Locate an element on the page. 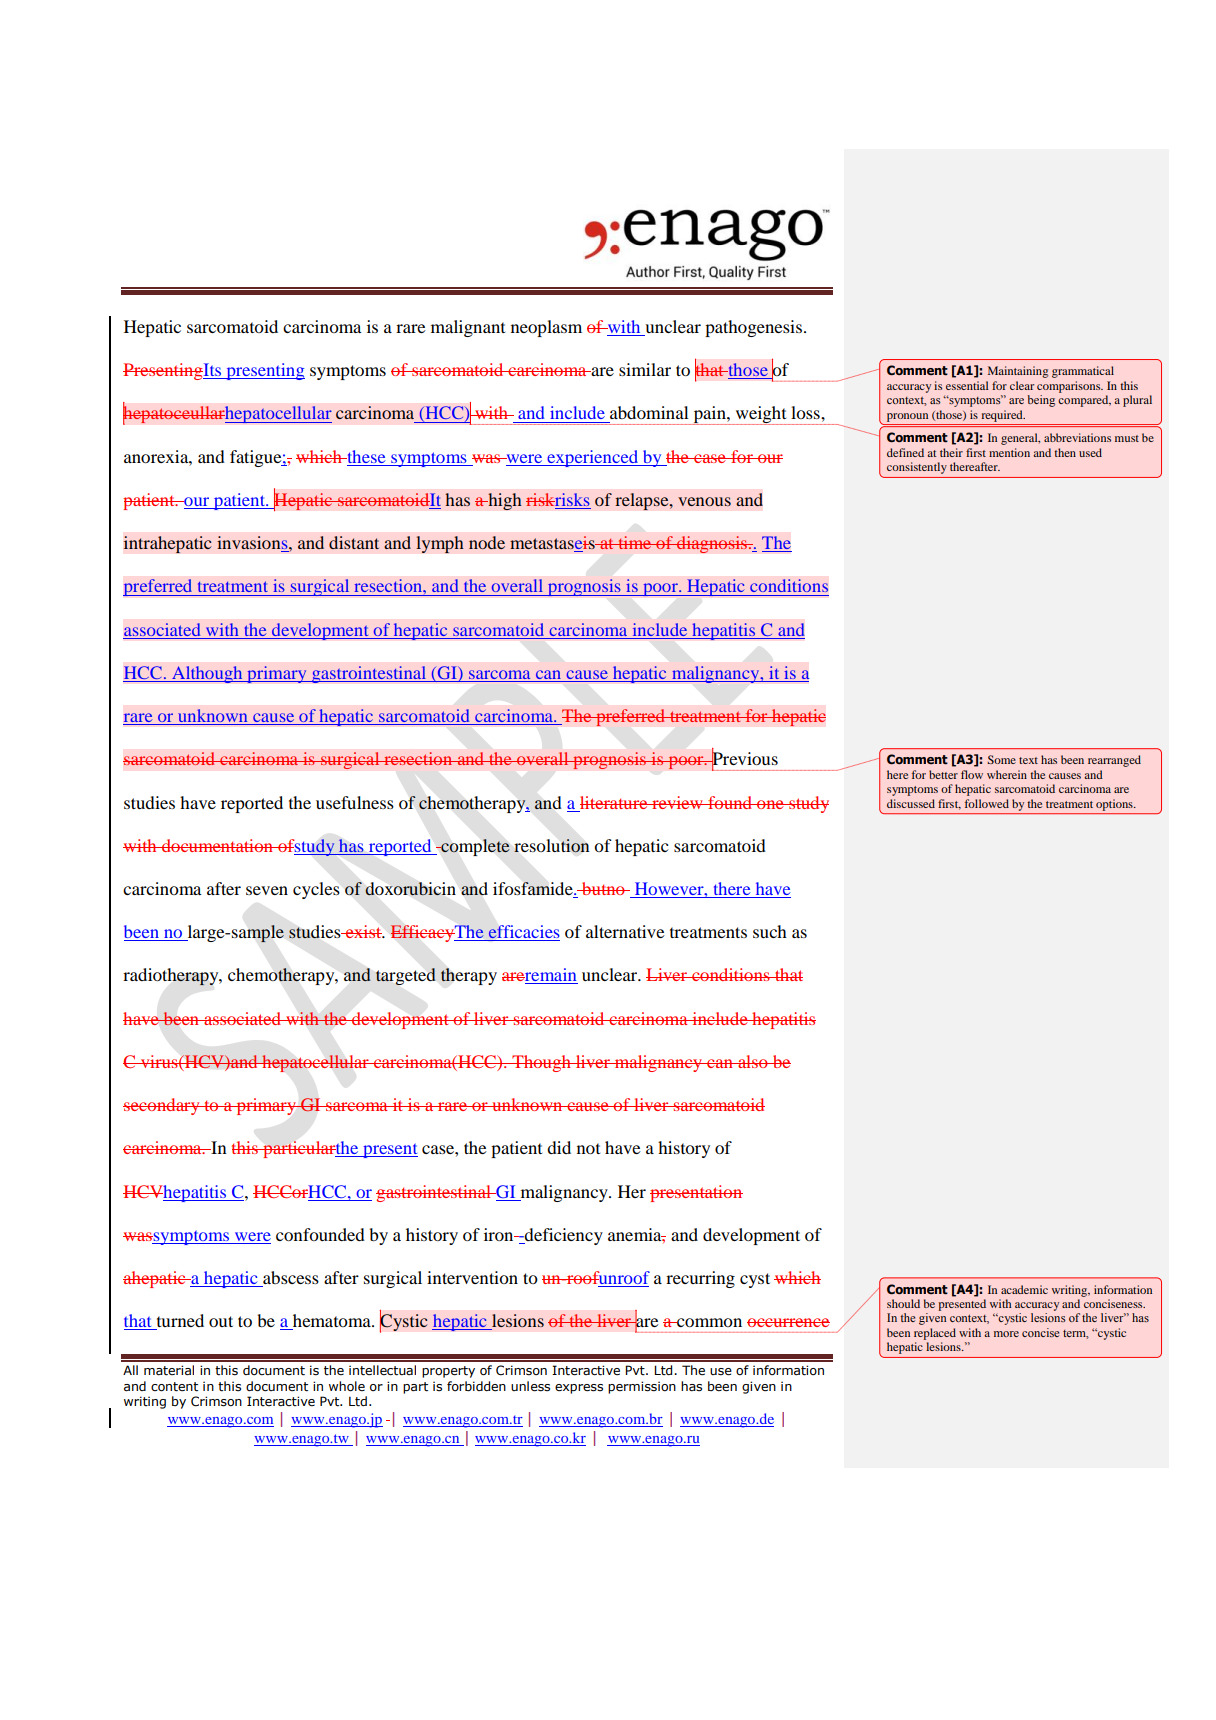  academic is located at coordinates (1024, 1289).
